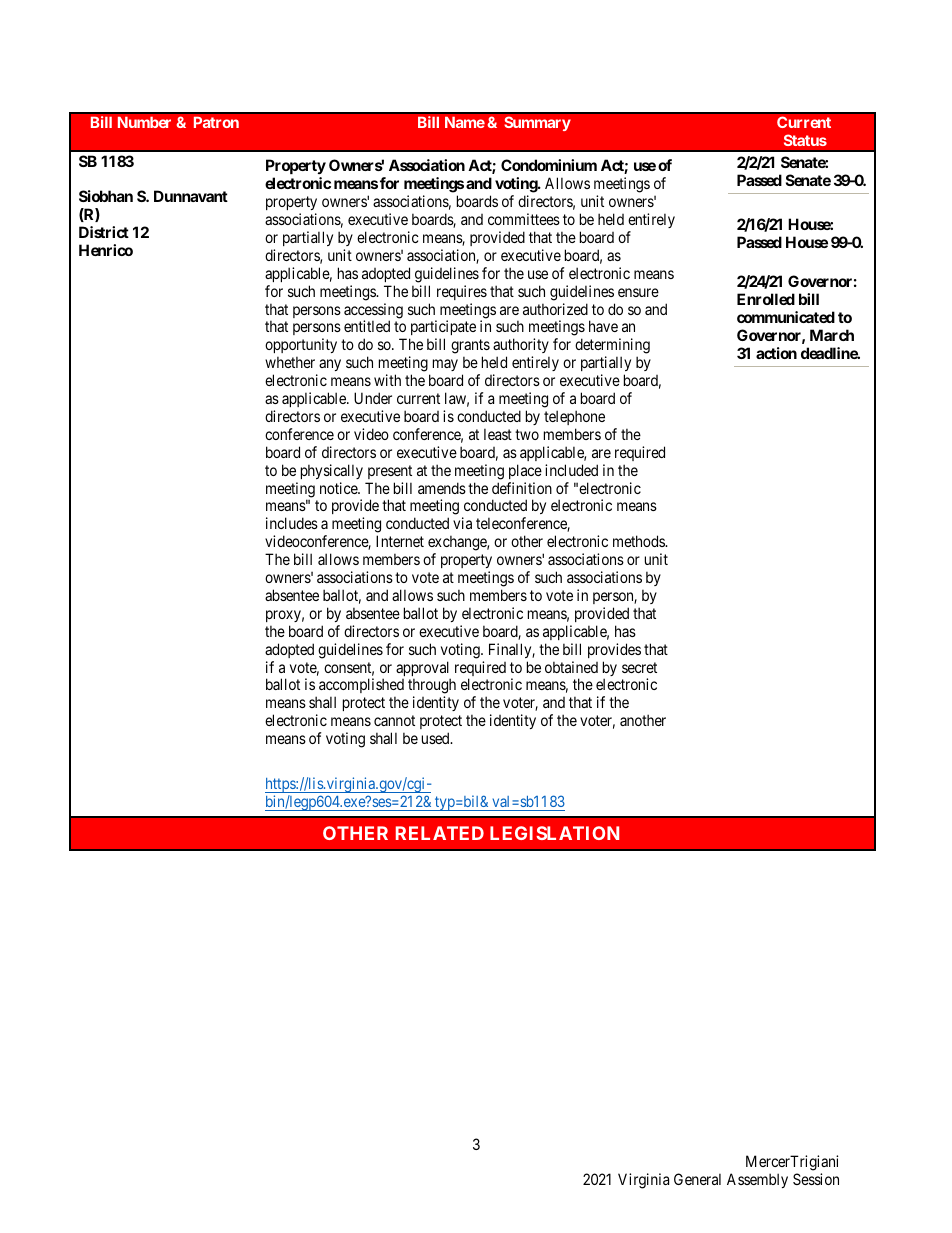 The image size is (952, 1233). Describe the element at coordinates (361, 687) in the image. I see `accomplished` at that location.
